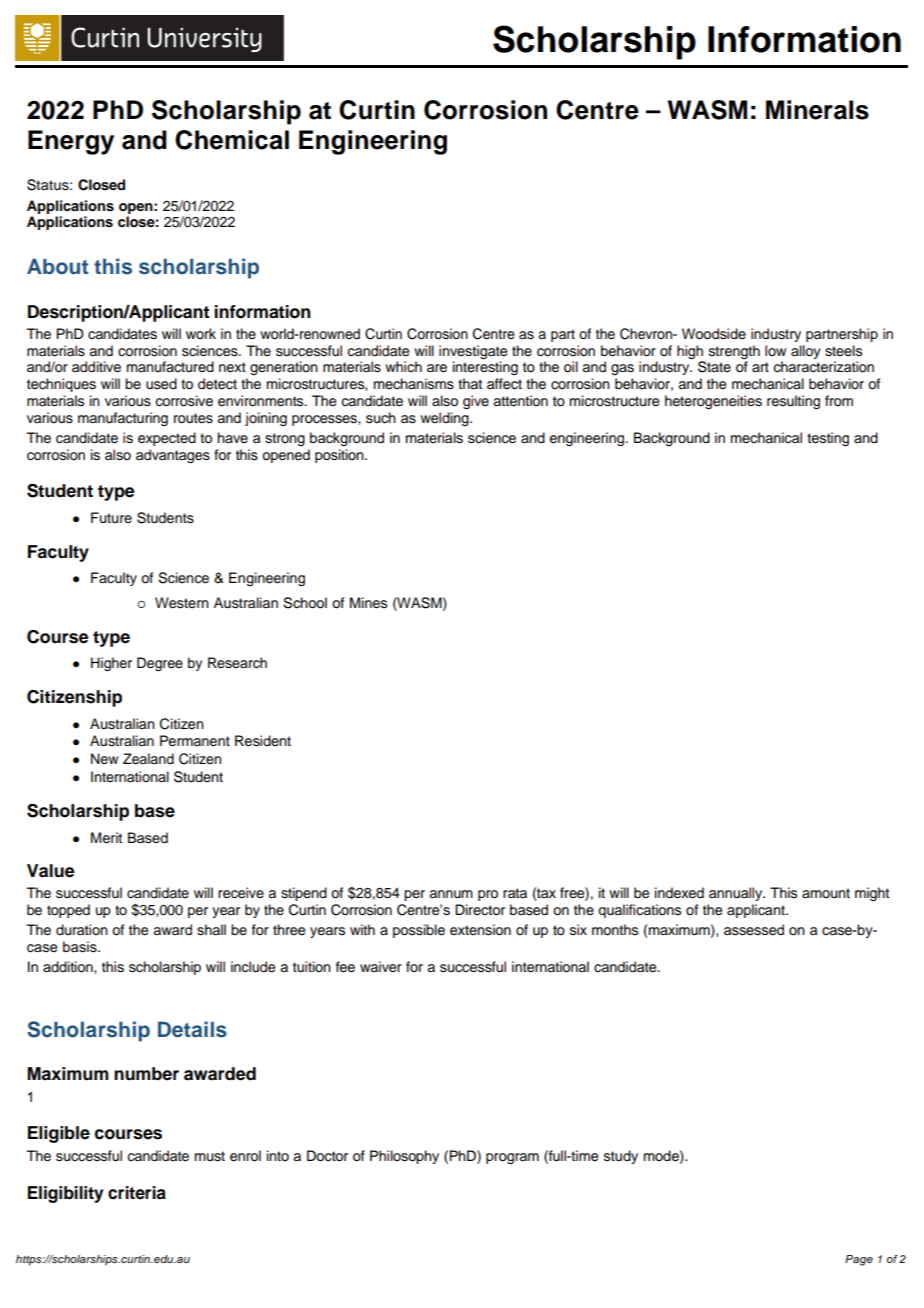 This document has height=1308, width=924. I want to click on Degree, so click(160, 664).
